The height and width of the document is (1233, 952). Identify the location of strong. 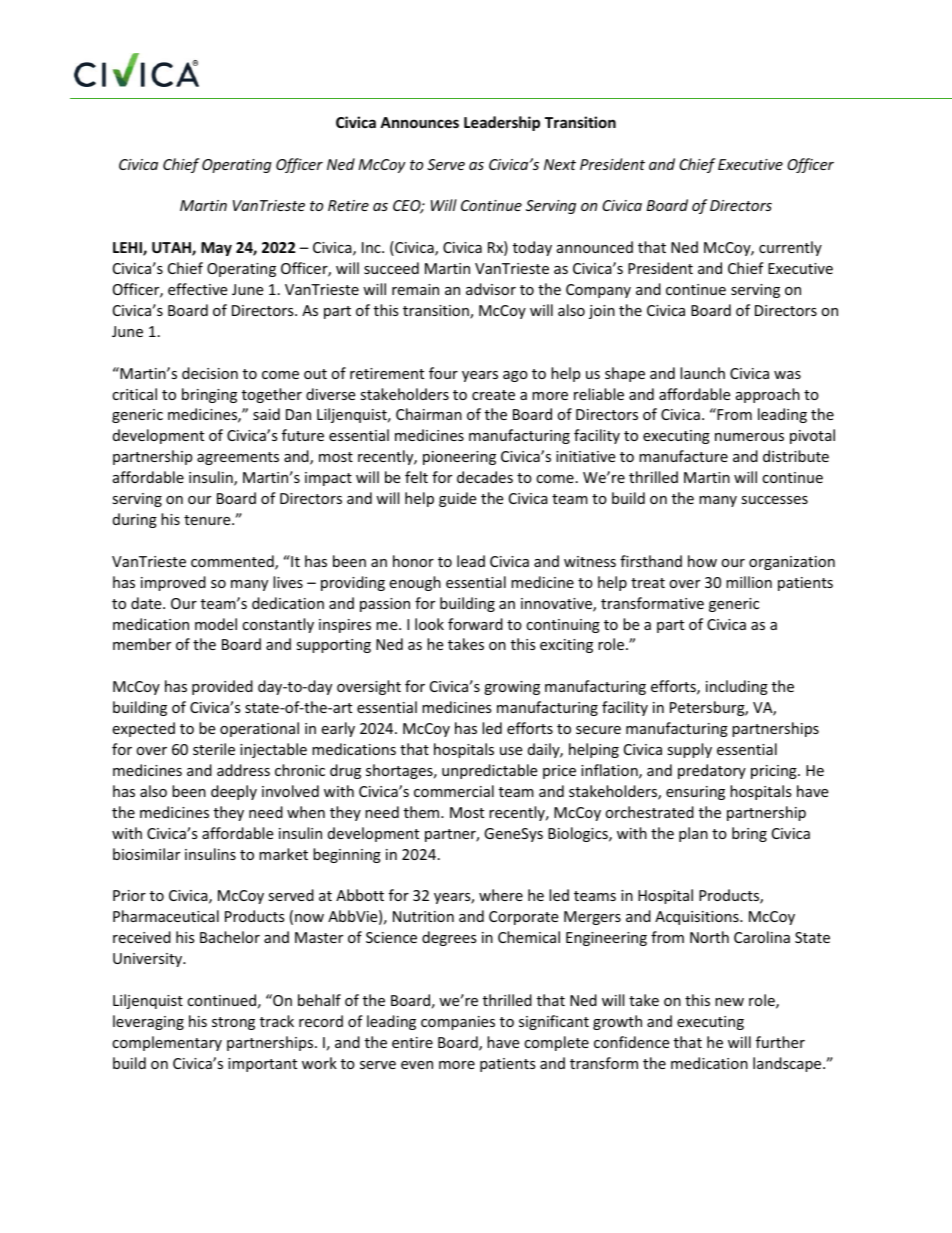
(233, 1023).
